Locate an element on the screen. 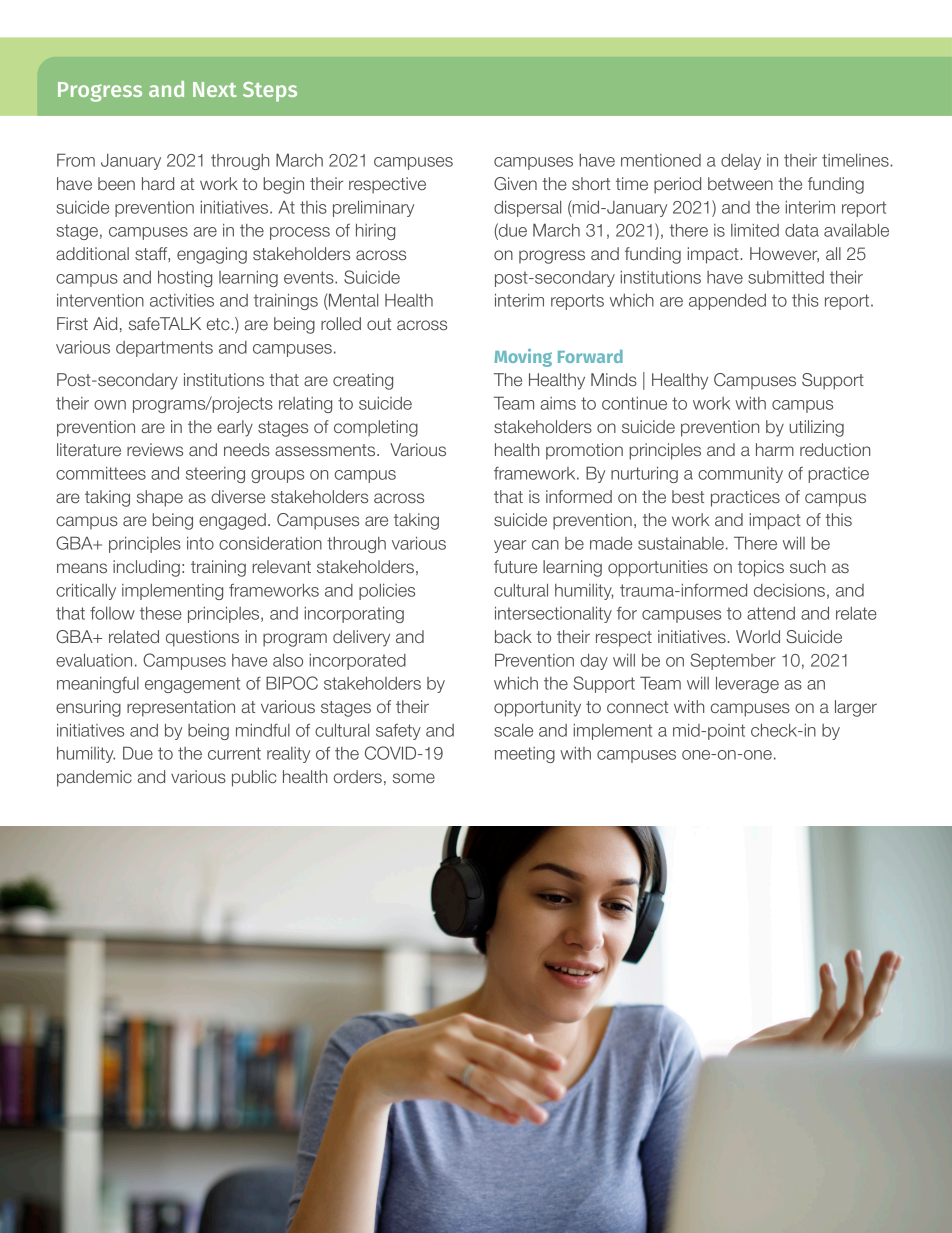 The height and width of the screenshot is (1233, 952). limited is located at coordinates (755, 230).
